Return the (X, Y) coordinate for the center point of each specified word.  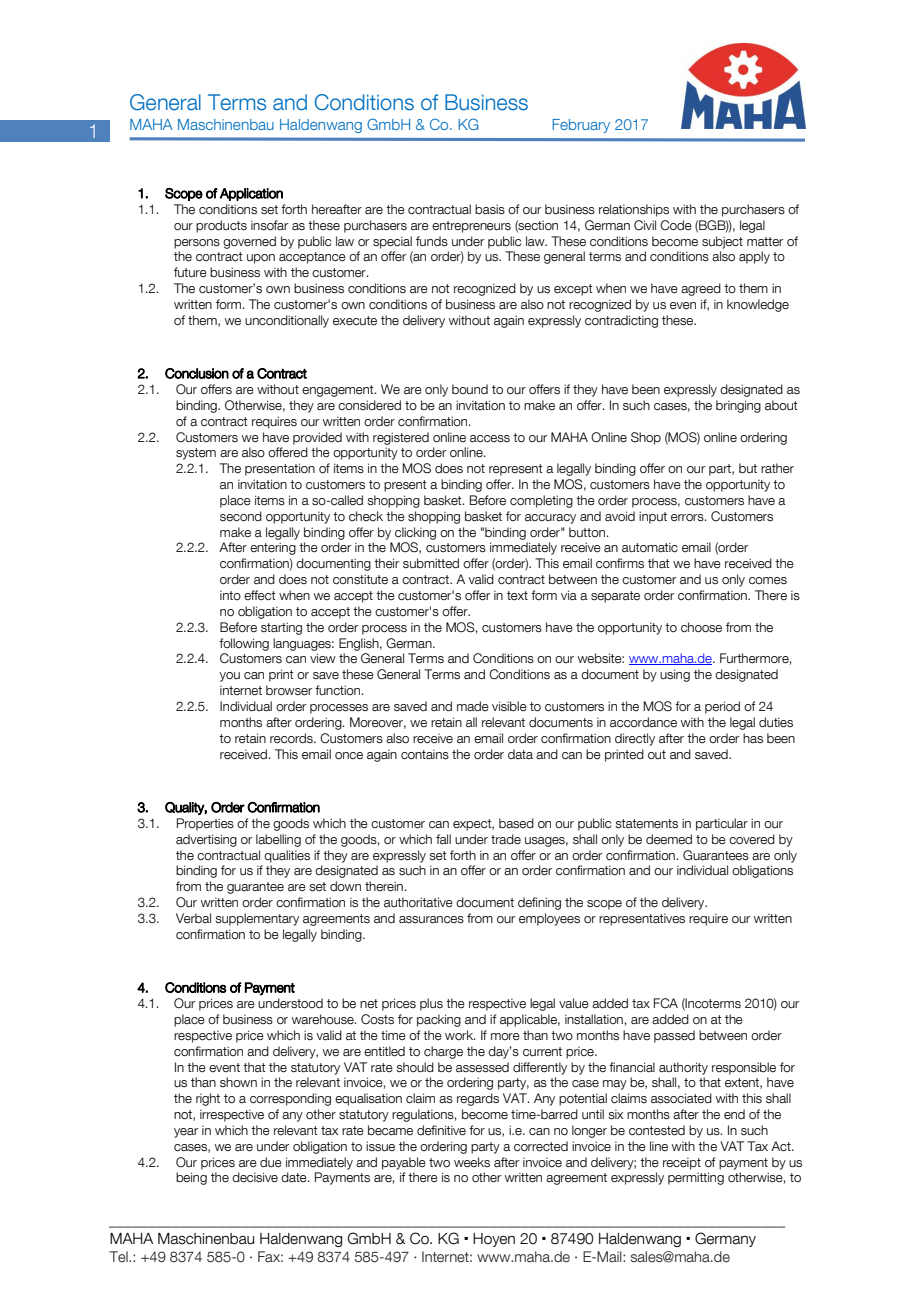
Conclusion (197, 373)
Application (251, 194)
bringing (738, 406)
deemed (669, 839)
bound (470, 389)
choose (701, 627)
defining (539, 903)
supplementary (257, 919)
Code (676, 225)
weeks (472, 1162)
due (271, 1162)
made (473, 706)
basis (490, 209)
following (244, 644)
